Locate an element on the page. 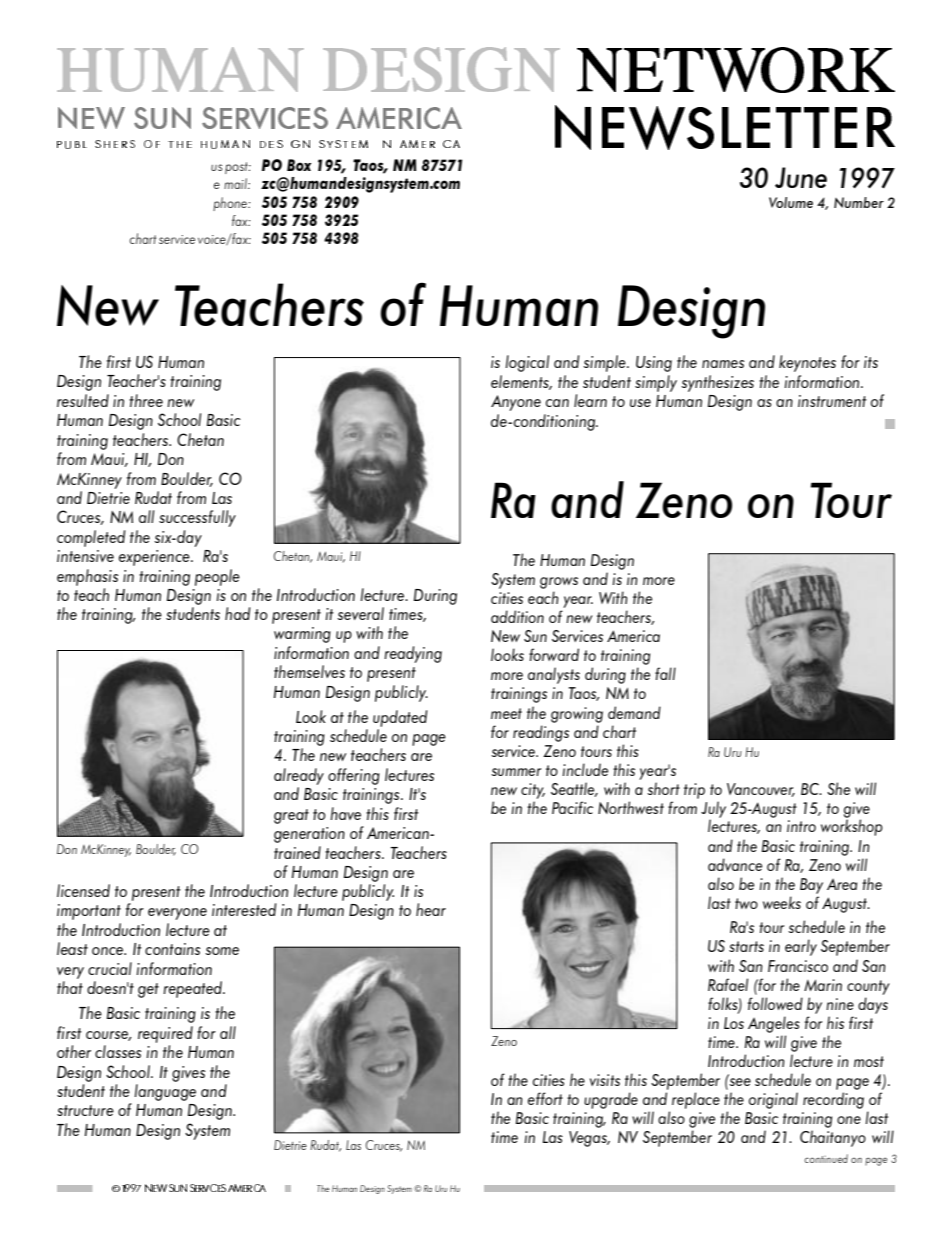 The width and height of the image is (952, 1233). language is located at coordinates (165, 1092).
